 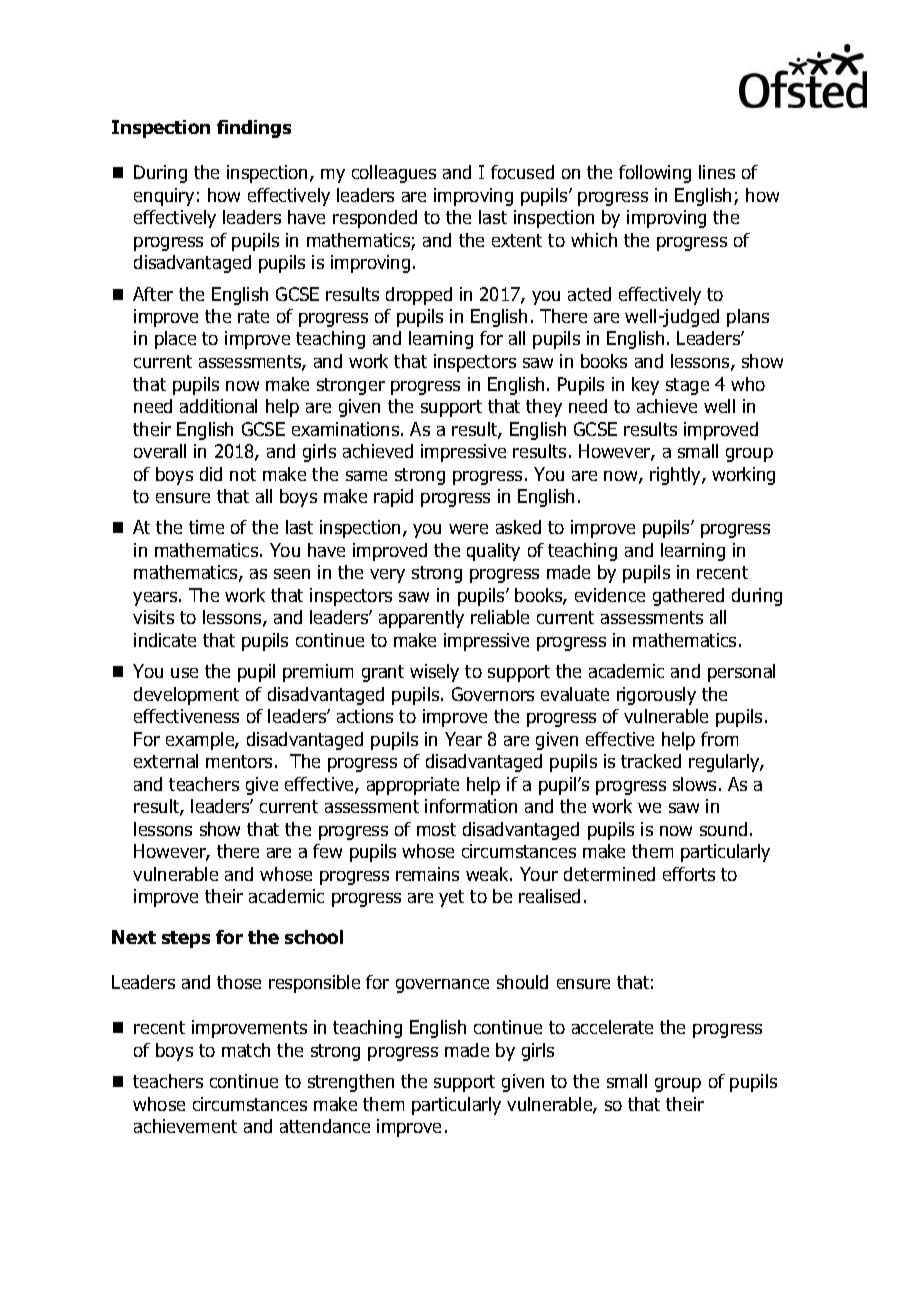 I want to click on findings, so click(x=254, y=129).
